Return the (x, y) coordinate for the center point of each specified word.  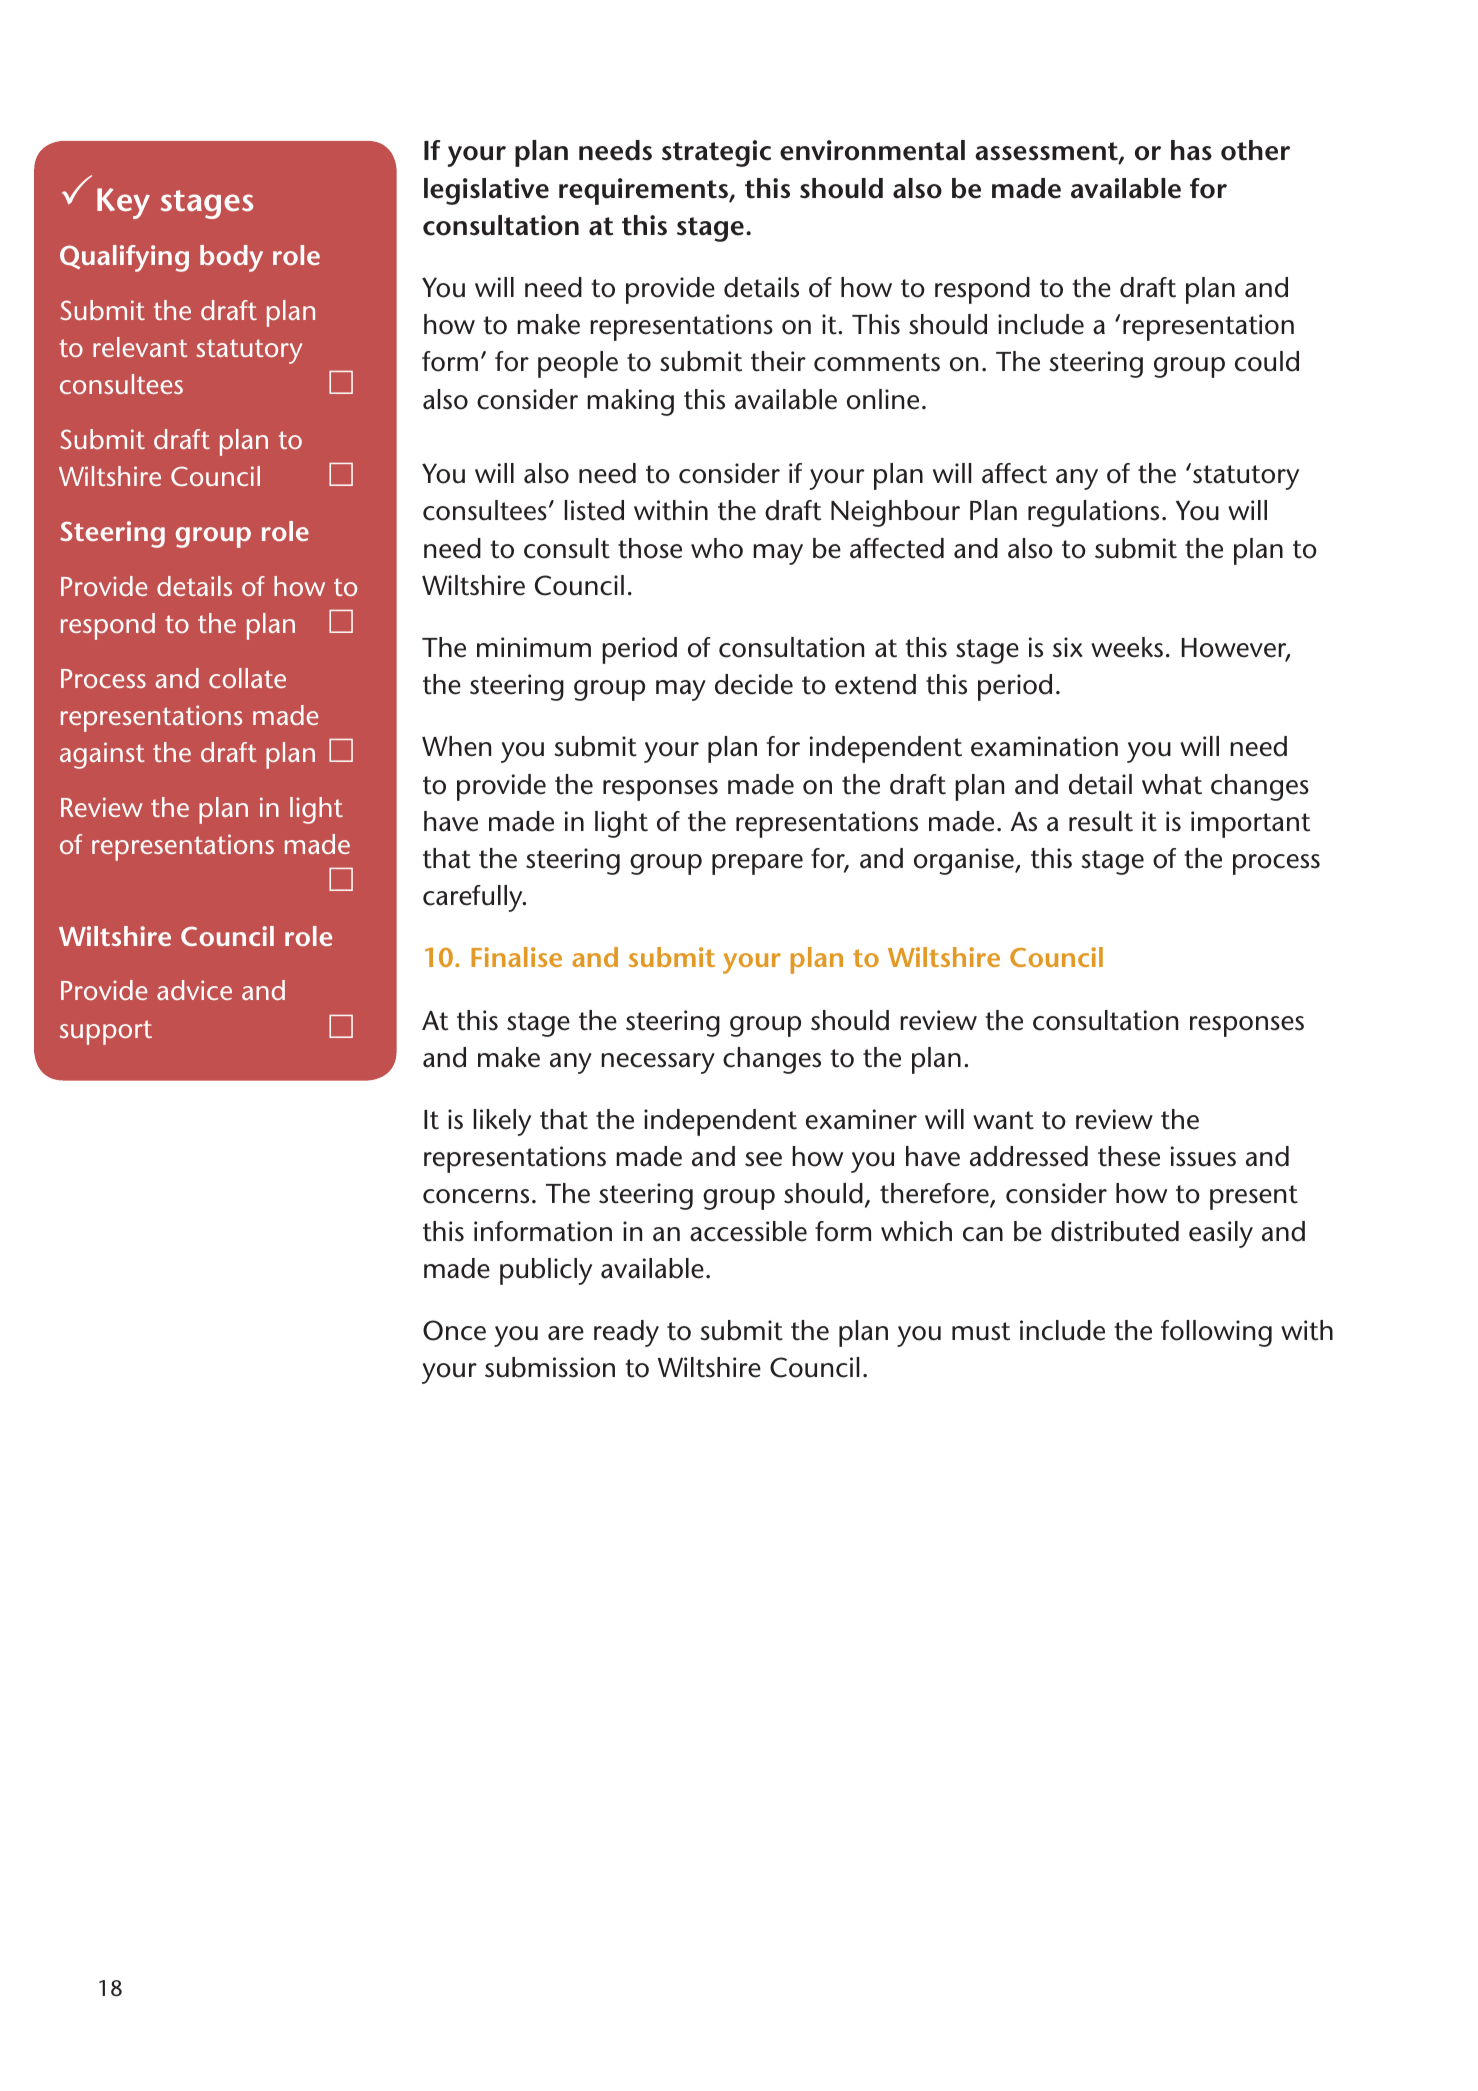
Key (123, 203)
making (630, 402)
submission (550, 1367)
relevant (140, 347)
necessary (658, 1063)
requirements (644, 191)
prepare (757, 864)
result (1101, 821)
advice (194, 990)
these (1129, 1156)
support (105, 1032)
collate (247, 678)
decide (754, 684)
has (1191, 150)
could (1267, 361)
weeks (1127, 647)
